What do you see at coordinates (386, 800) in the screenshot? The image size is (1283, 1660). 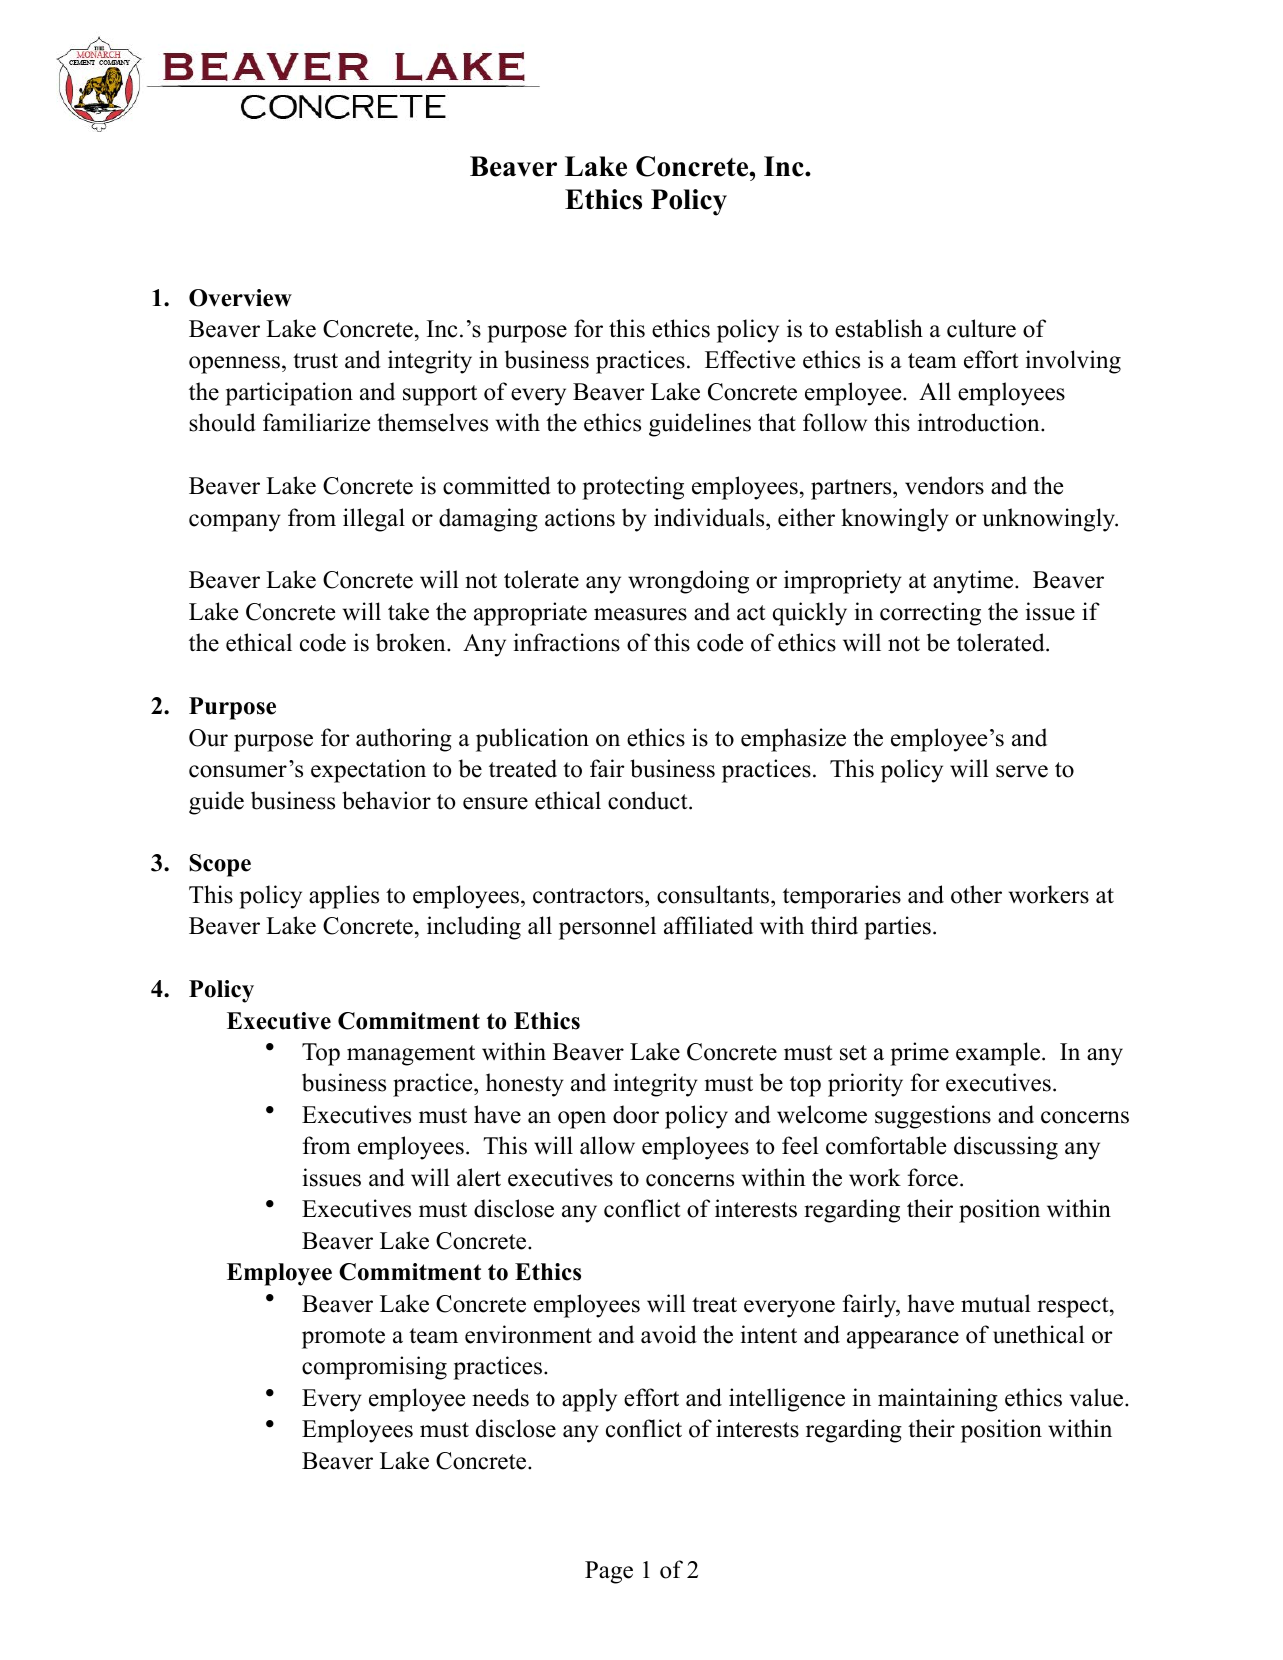 I see `behavior` at bounding box center [386, 800].
